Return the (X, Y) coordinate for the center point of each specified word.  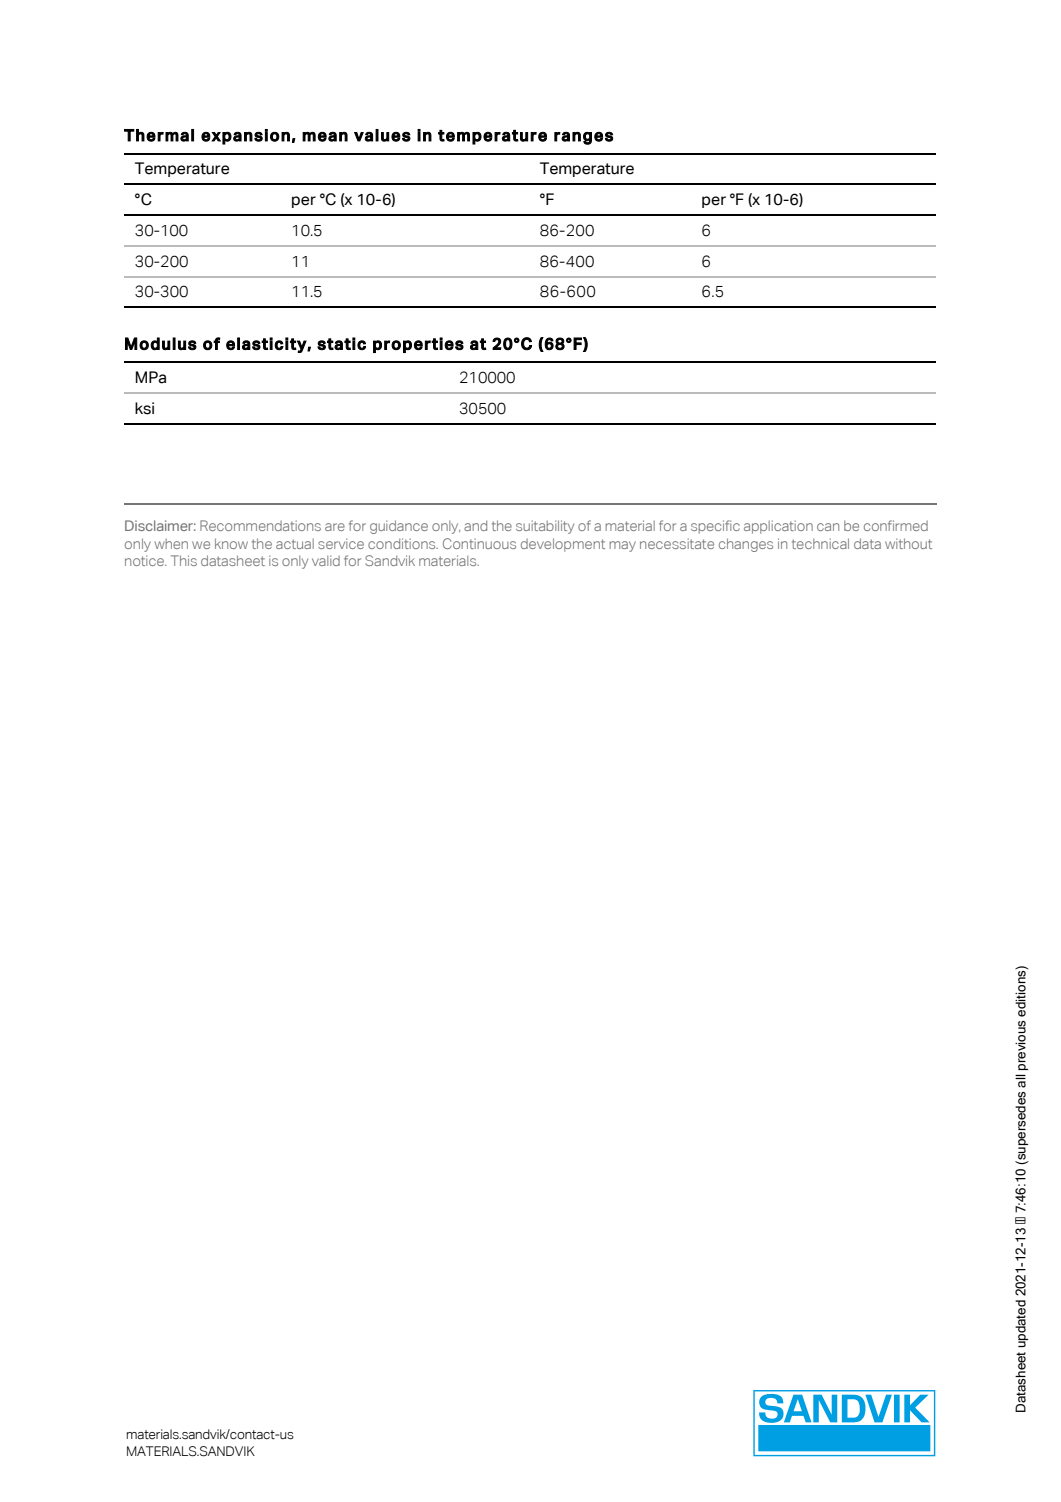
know (231, 543)
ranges (584, 138)
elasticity (267, 345)
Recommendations (260, 525)
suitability (545, 527)
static (341, 343)
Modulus (161, 344)
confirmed (896, 525)
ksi (144, 408)
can (828, 527)
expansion (245, 137)
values (382, 135)
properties (418, 345)
